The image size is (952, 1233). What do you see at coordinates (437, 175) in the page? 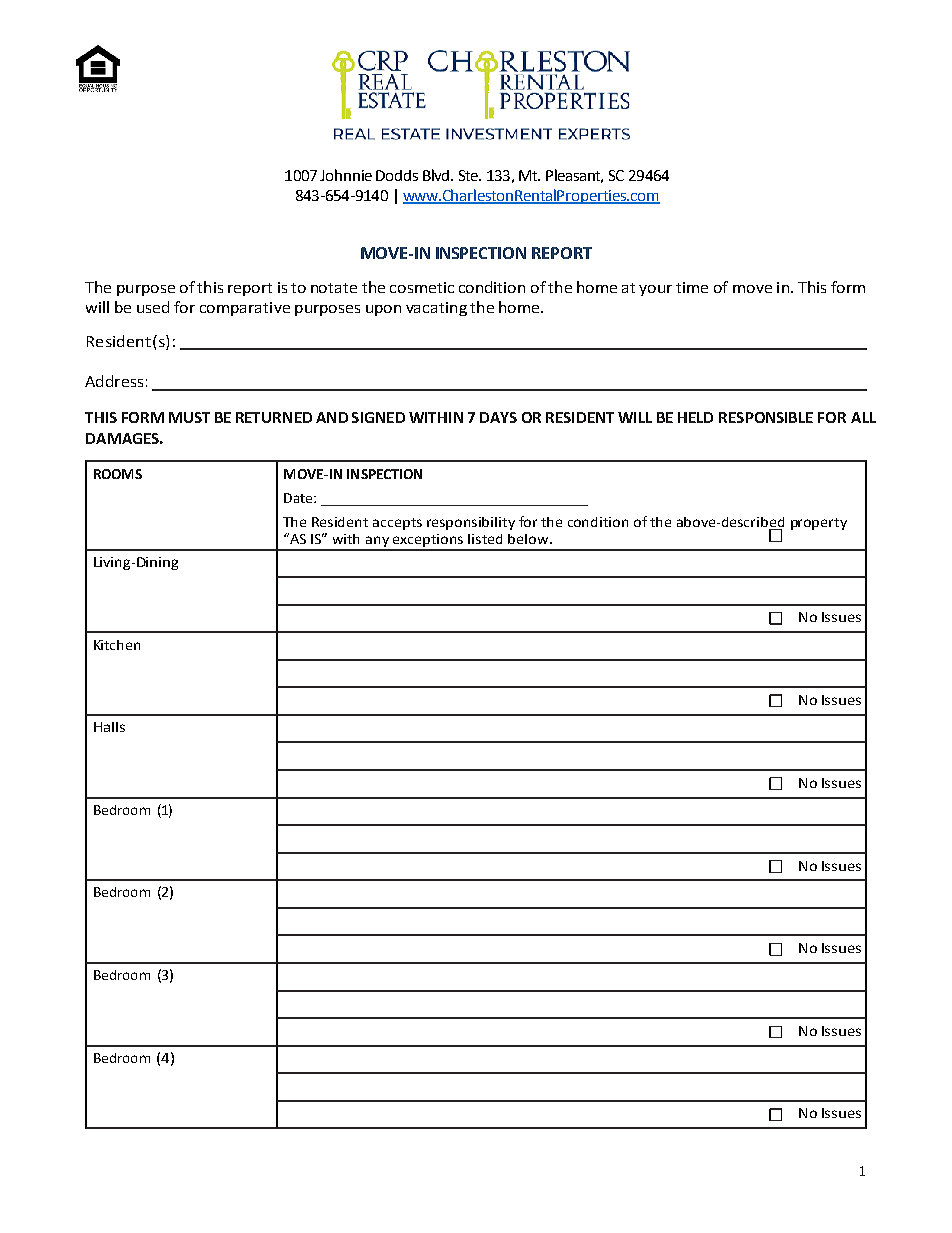
I see `Blvd` at bounding box center [437, 175].
